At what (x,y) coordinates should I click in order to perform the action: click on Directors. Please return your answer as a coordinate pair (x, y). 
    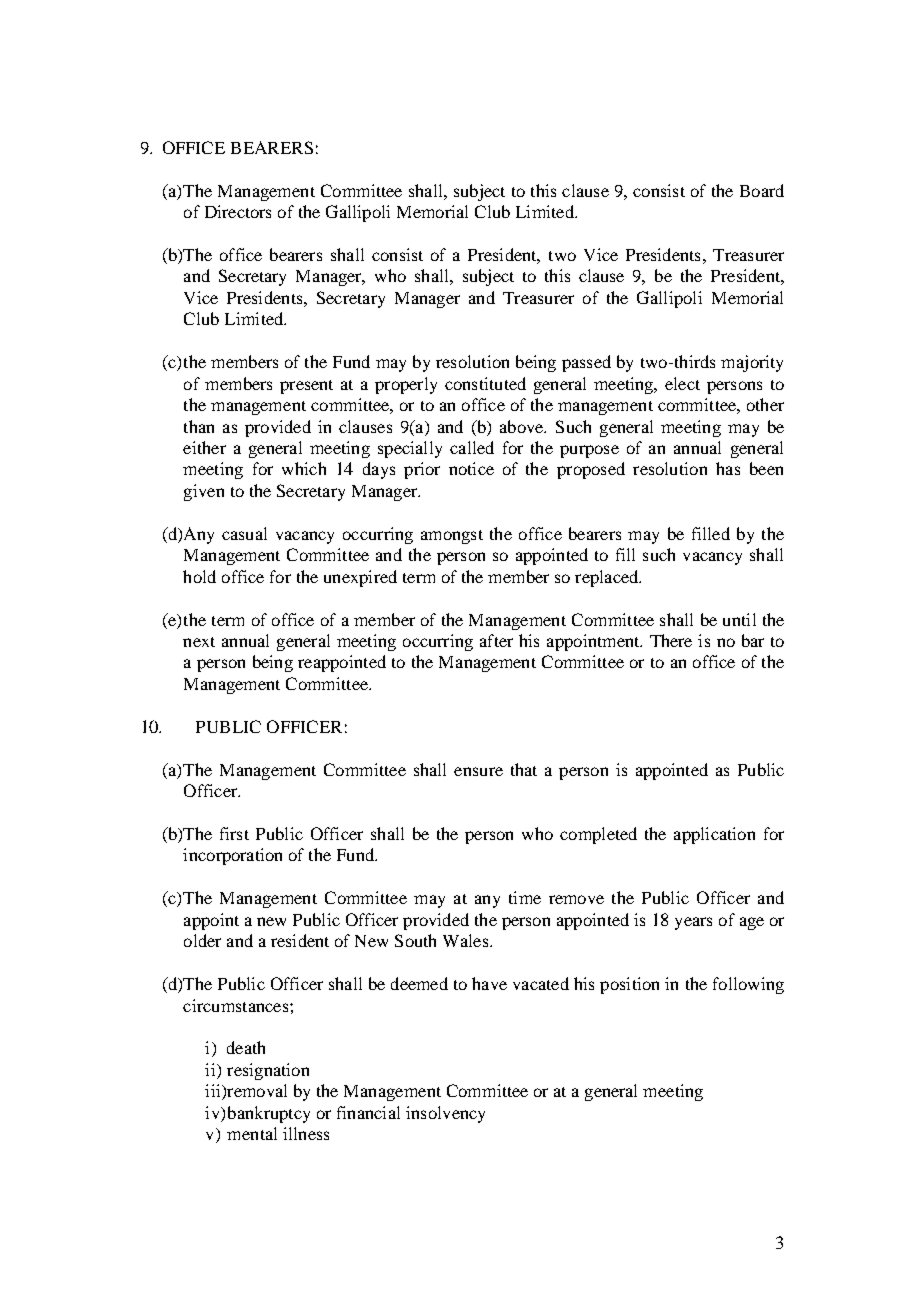
    Looking at the image, I should click on (238, 211).
